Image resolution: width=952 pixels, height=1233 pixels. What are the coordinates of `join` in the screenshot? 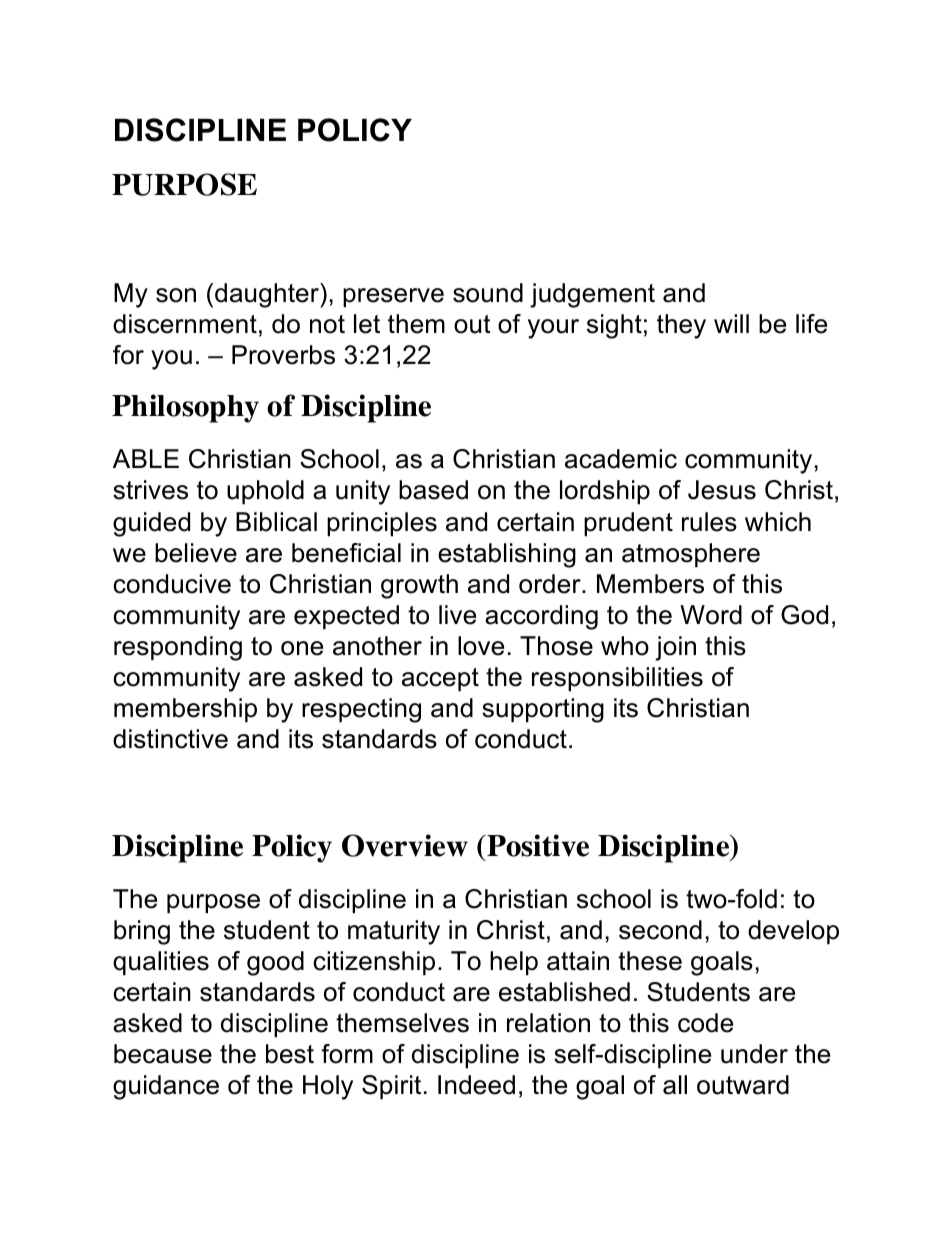 It's located at (675, 648).
